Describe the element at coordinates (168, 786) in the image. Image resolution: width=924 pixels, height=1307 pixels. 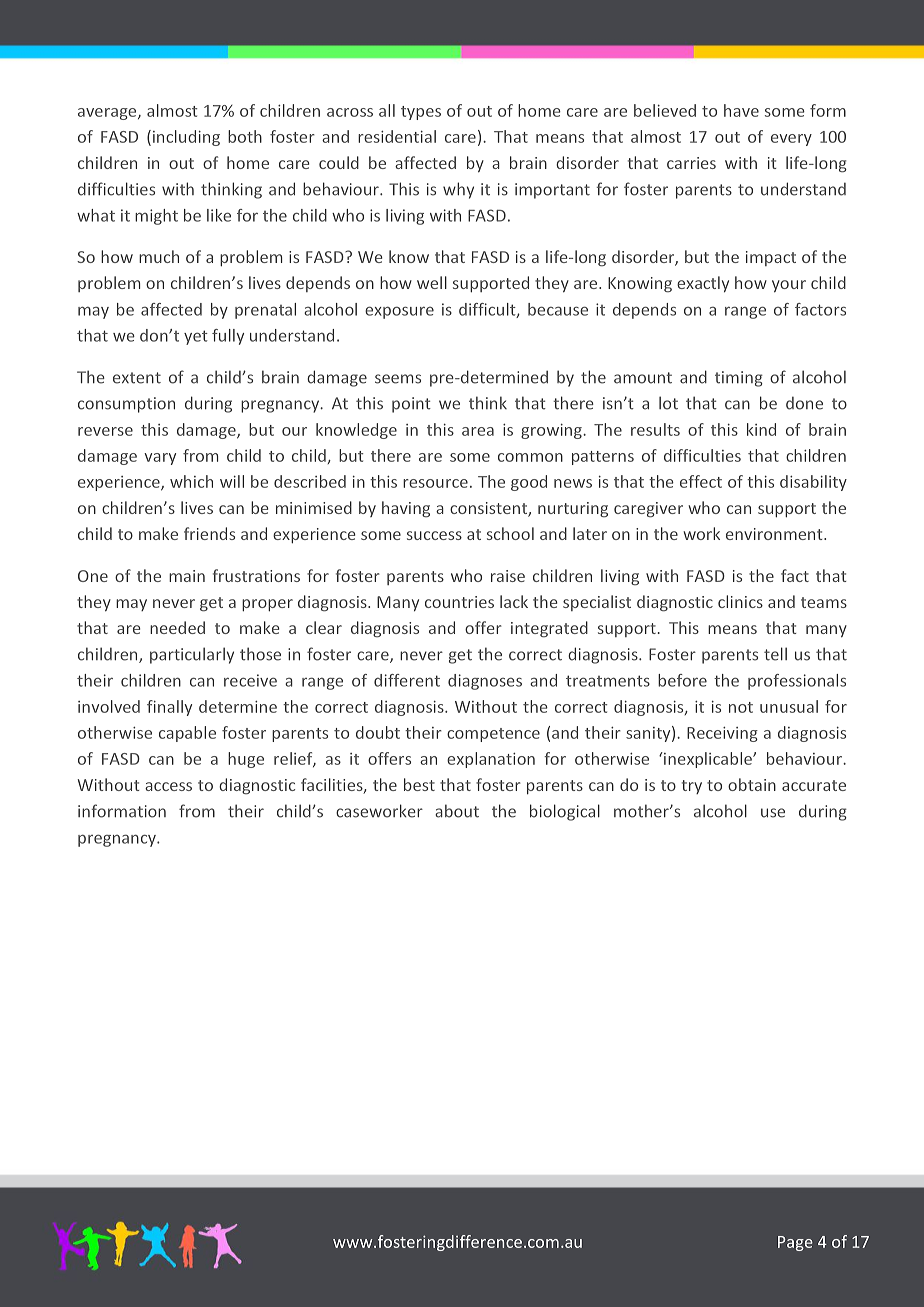
I see `access` at that location.
